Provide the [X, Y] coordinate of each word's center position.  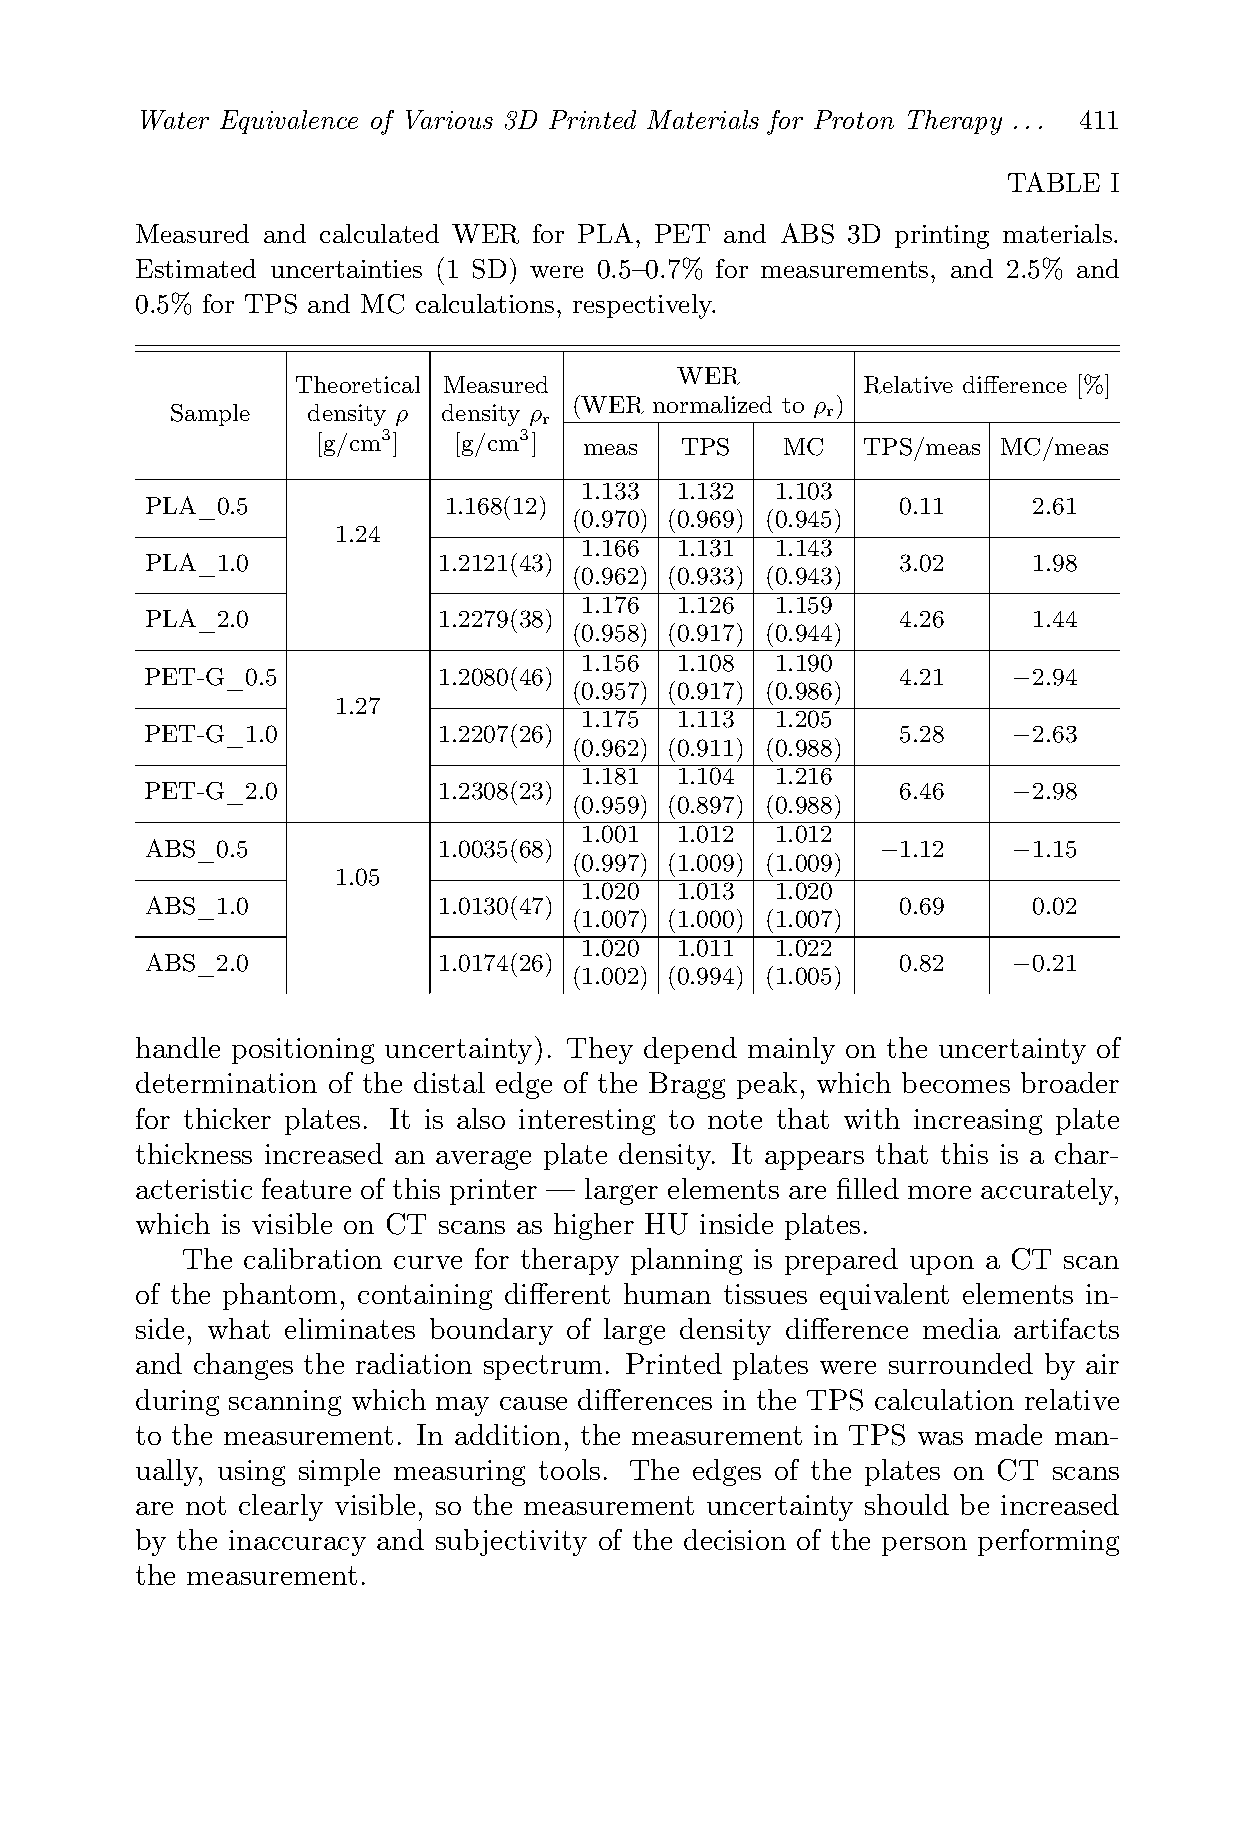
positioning [303, 1051]
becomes [956, 1082]
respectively [644, 306]
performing [1048, 1542]
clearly [281, 1507]
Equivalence [289, 122]
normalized [712, 404]
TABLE [1054, 182]
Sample [210, 415]
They [600, 1050]
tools [569, 1469]
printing [942, 237]
